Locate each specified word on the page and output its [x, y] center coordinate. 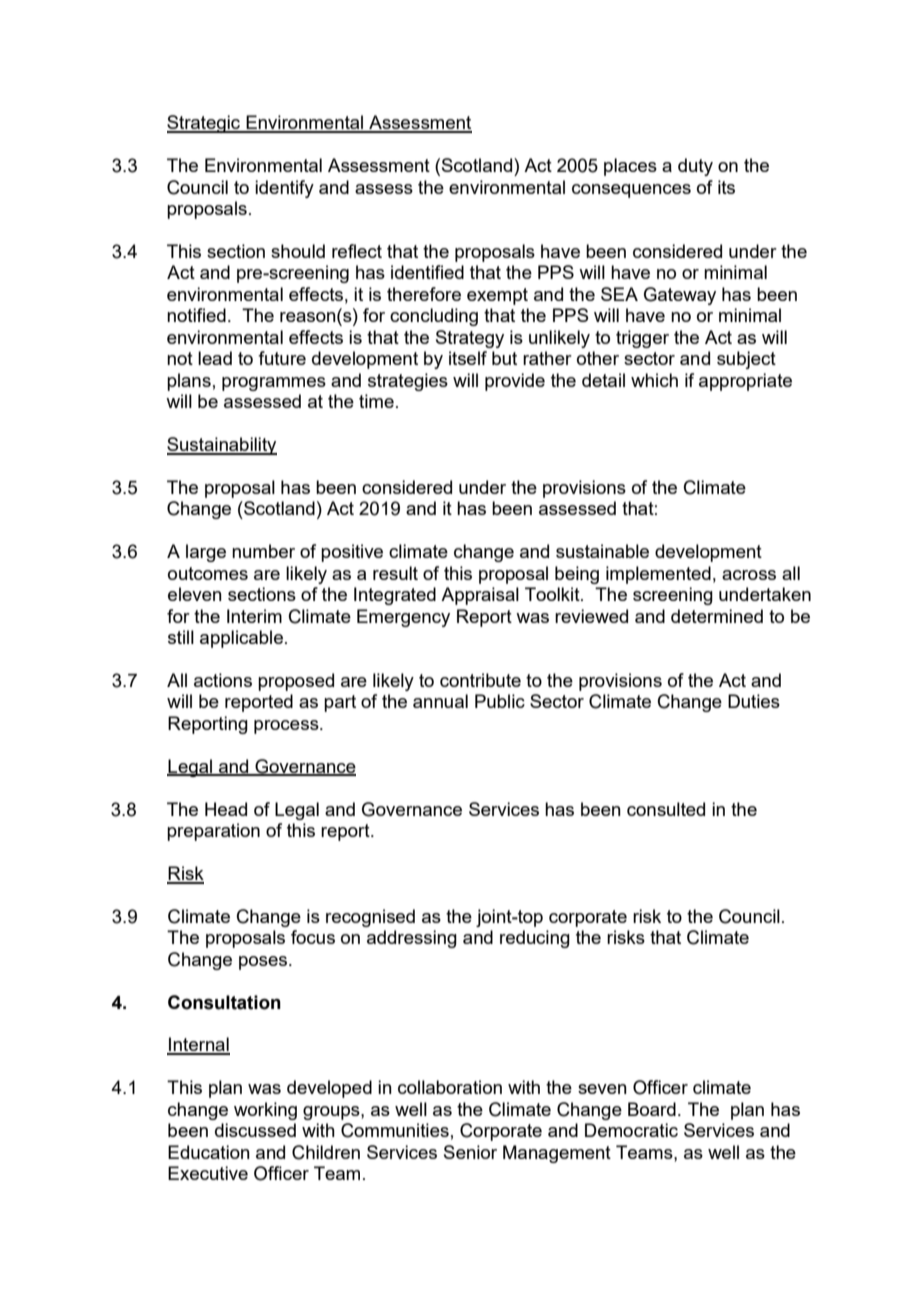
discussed [255, 1130]
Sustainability [222, 446]
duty [695, 167]
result [395, 573]
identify [284, 189]
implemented [658, 575]
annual [440, 701]
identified [427, 272]
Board [652, 1109]
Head [226, 809]
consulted [666, 809]
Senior [470, 1152]
